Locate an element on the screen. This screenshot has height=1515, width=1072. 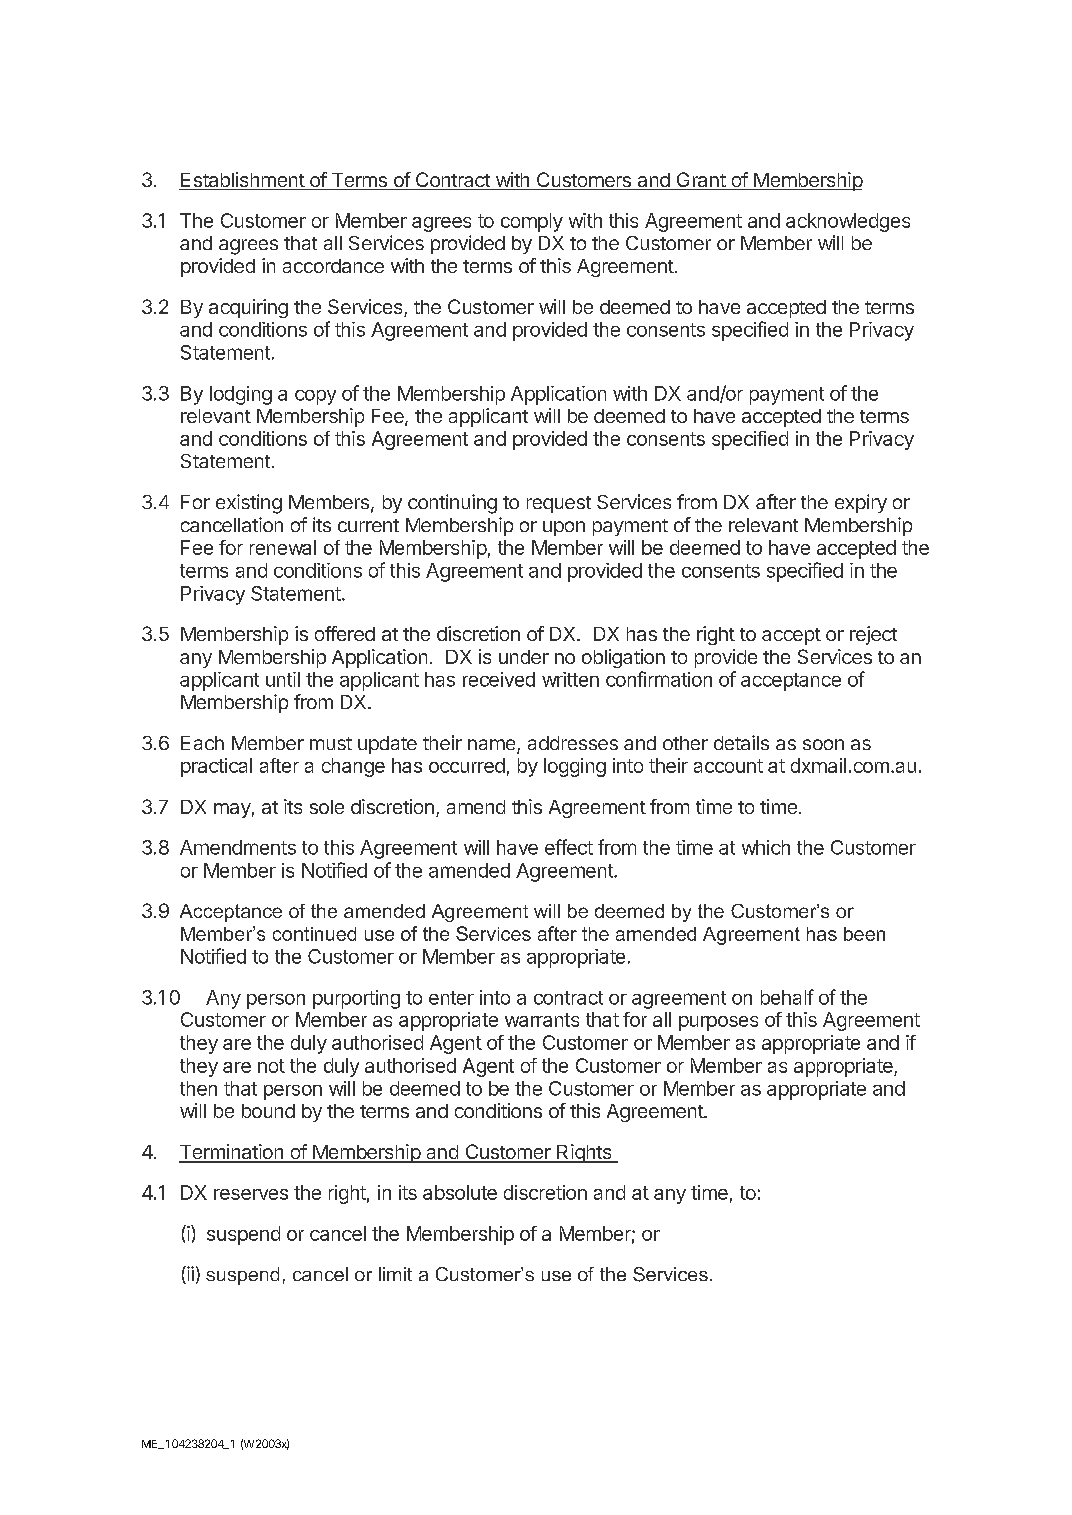
Establishment is located at coordinates (242, 181).
